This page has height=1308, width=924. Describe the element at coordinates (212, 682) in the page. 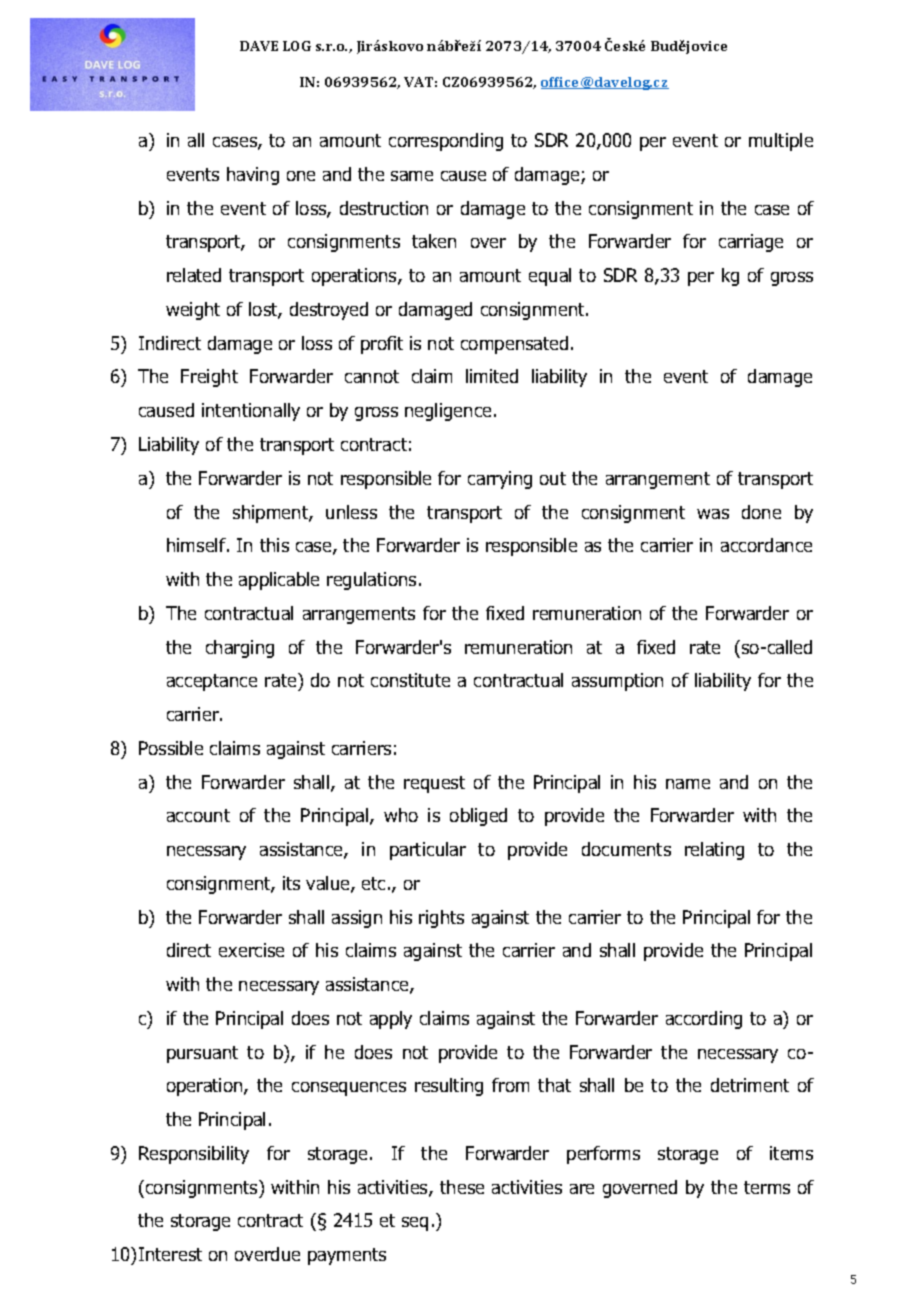

I see `acceptance` at that location.
